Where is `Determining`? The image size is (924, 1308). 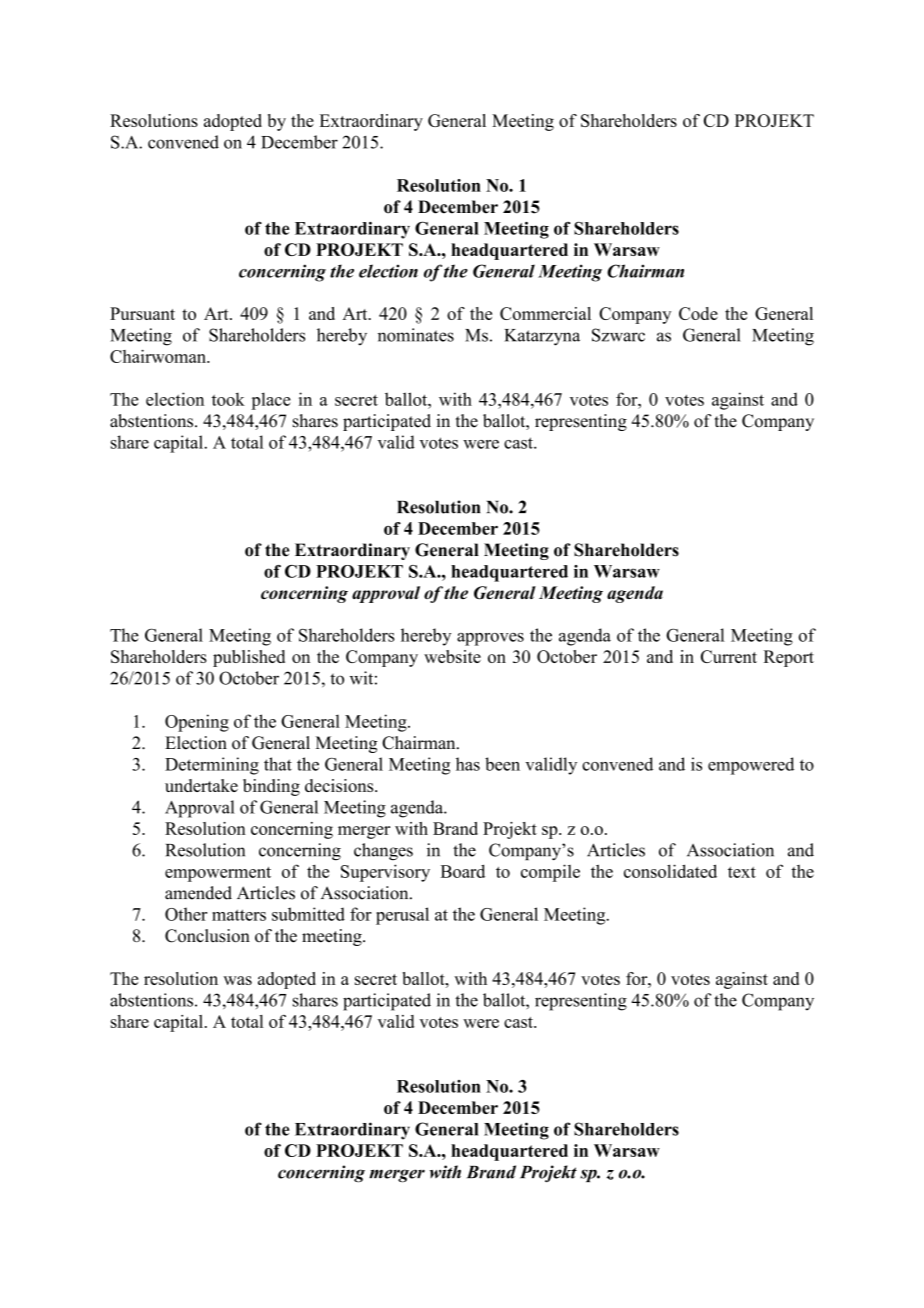 Determining is located at coordinates (212, 766).
